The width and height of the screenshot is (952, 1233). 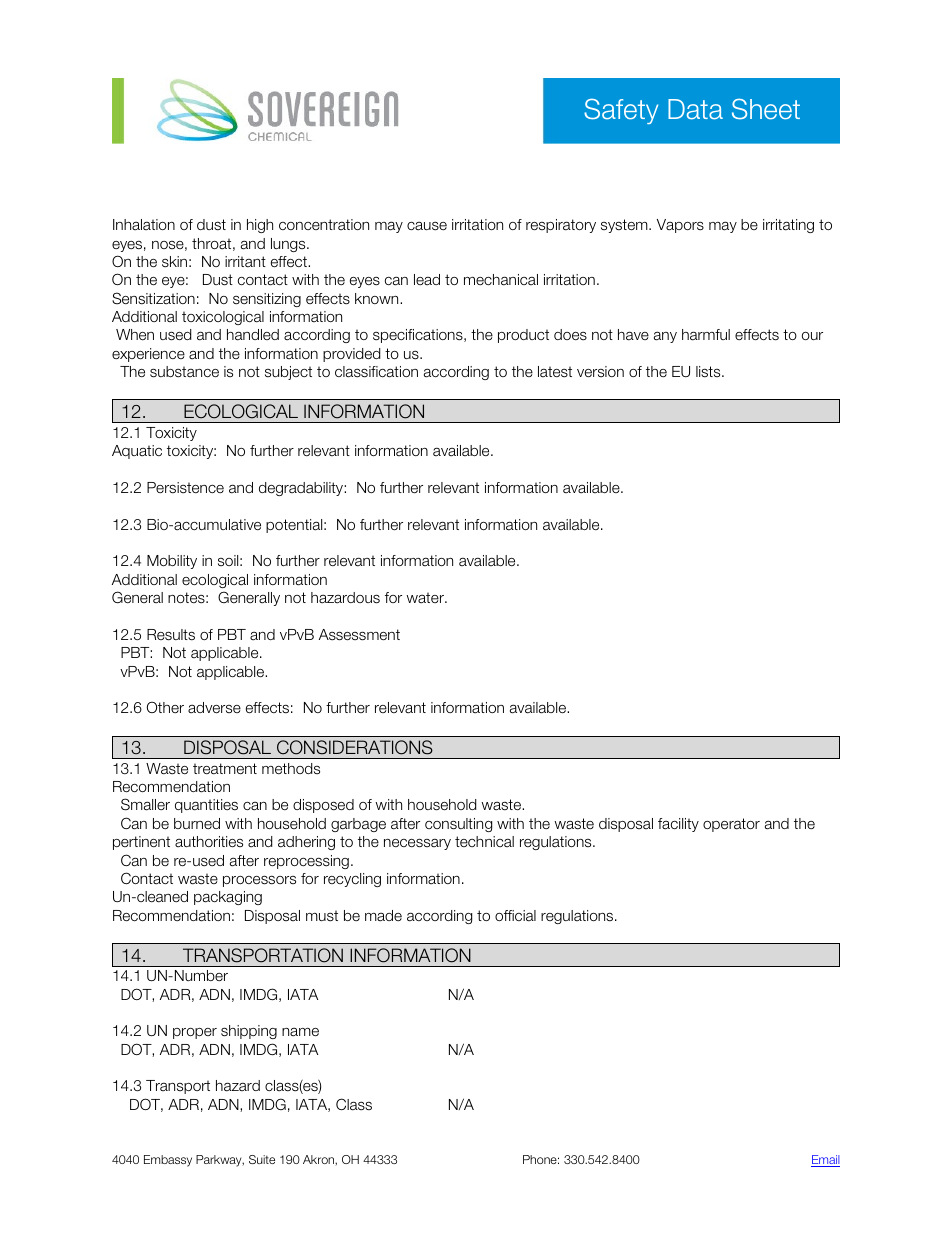 What do you see at coordinates (206, 806) in the screenshot?
I see `quantities` at bounding box center [206, 806].
